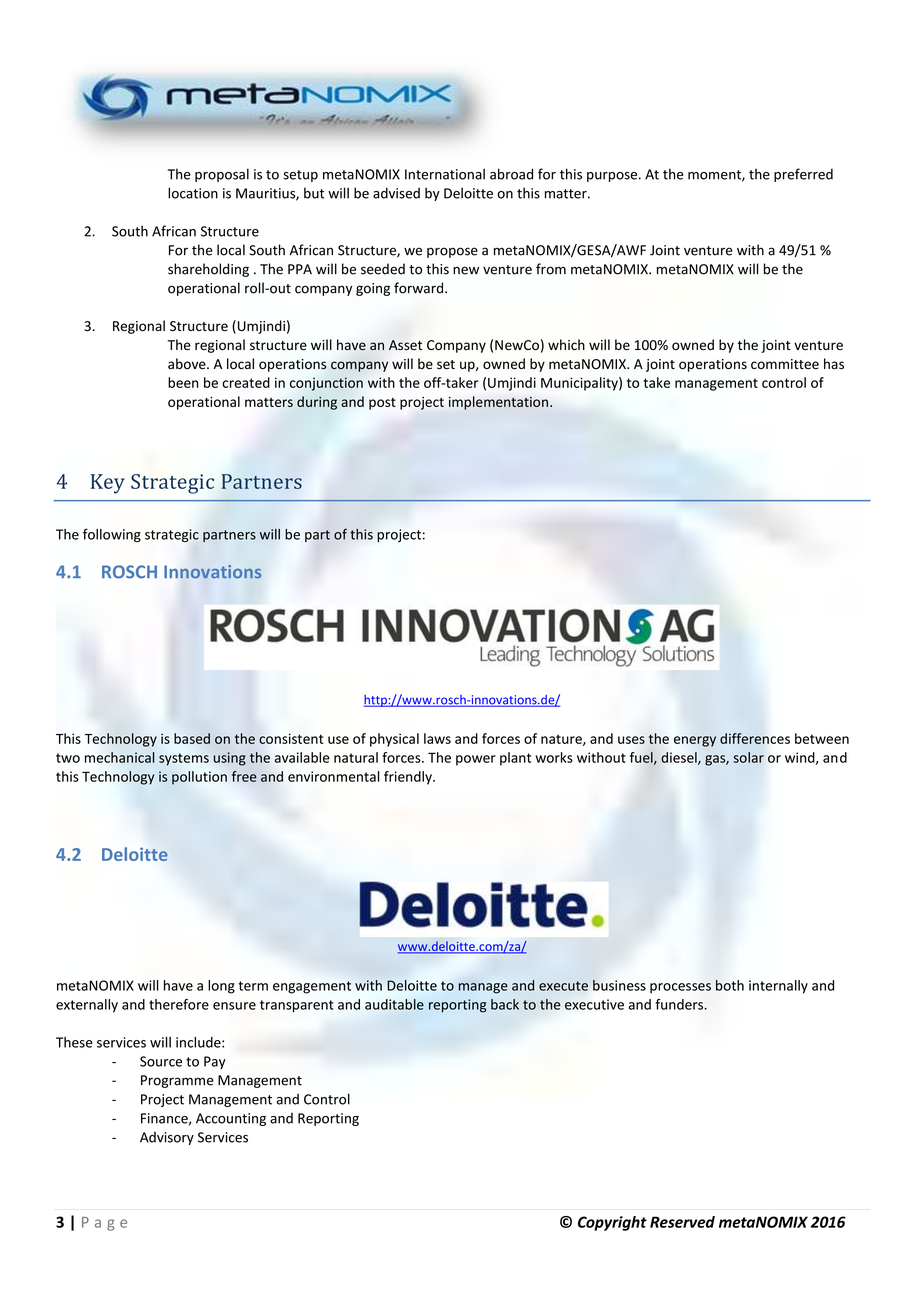 Image resolution: width=924 pixels, height=1308 pixels. What do you see at coordinates (785, 364) in the document?
I see `committee` at bounding box center [785, 364].
